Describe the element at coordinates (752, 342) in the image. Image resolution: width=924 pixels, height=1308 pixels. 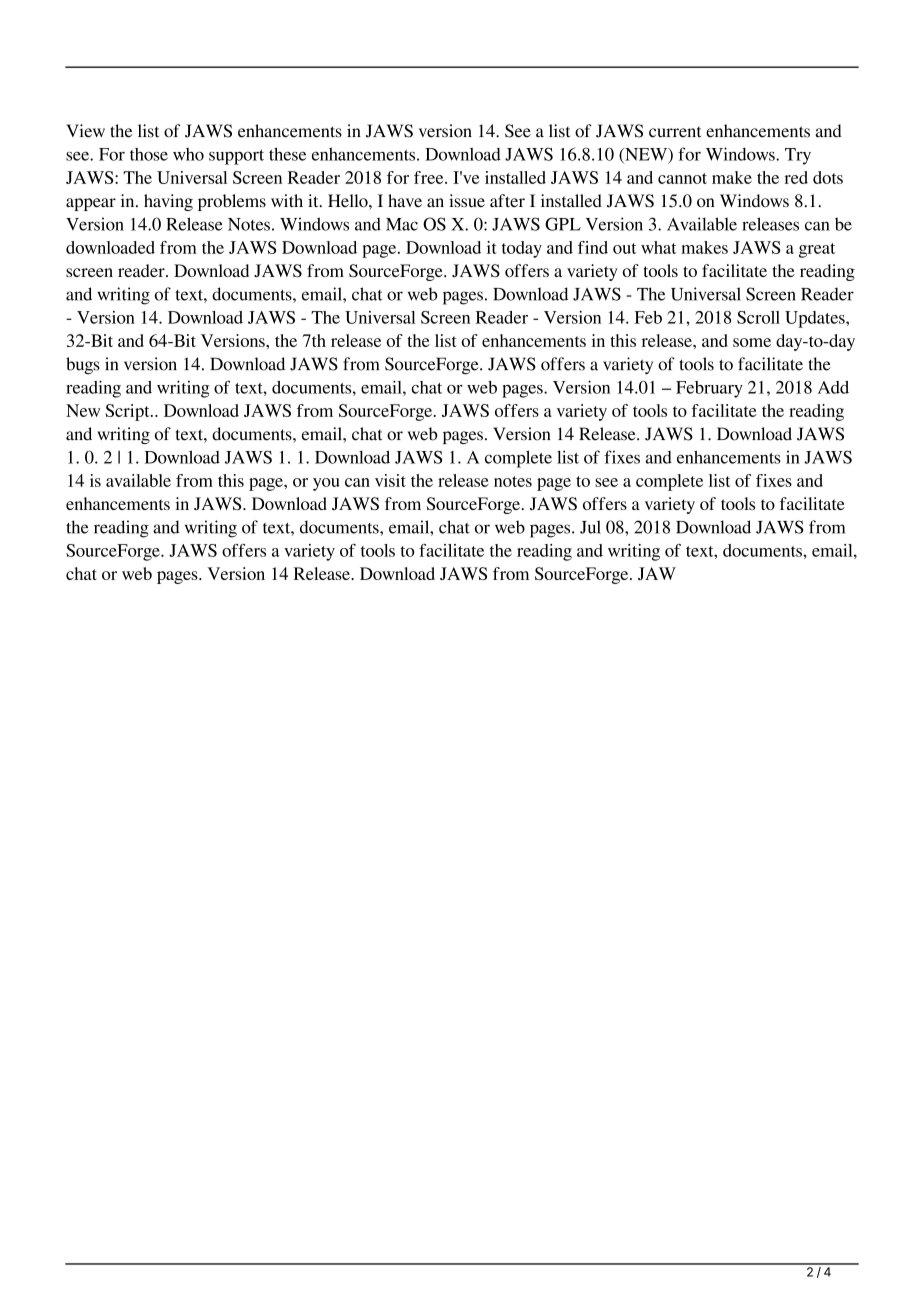
I see `some` at that location.
